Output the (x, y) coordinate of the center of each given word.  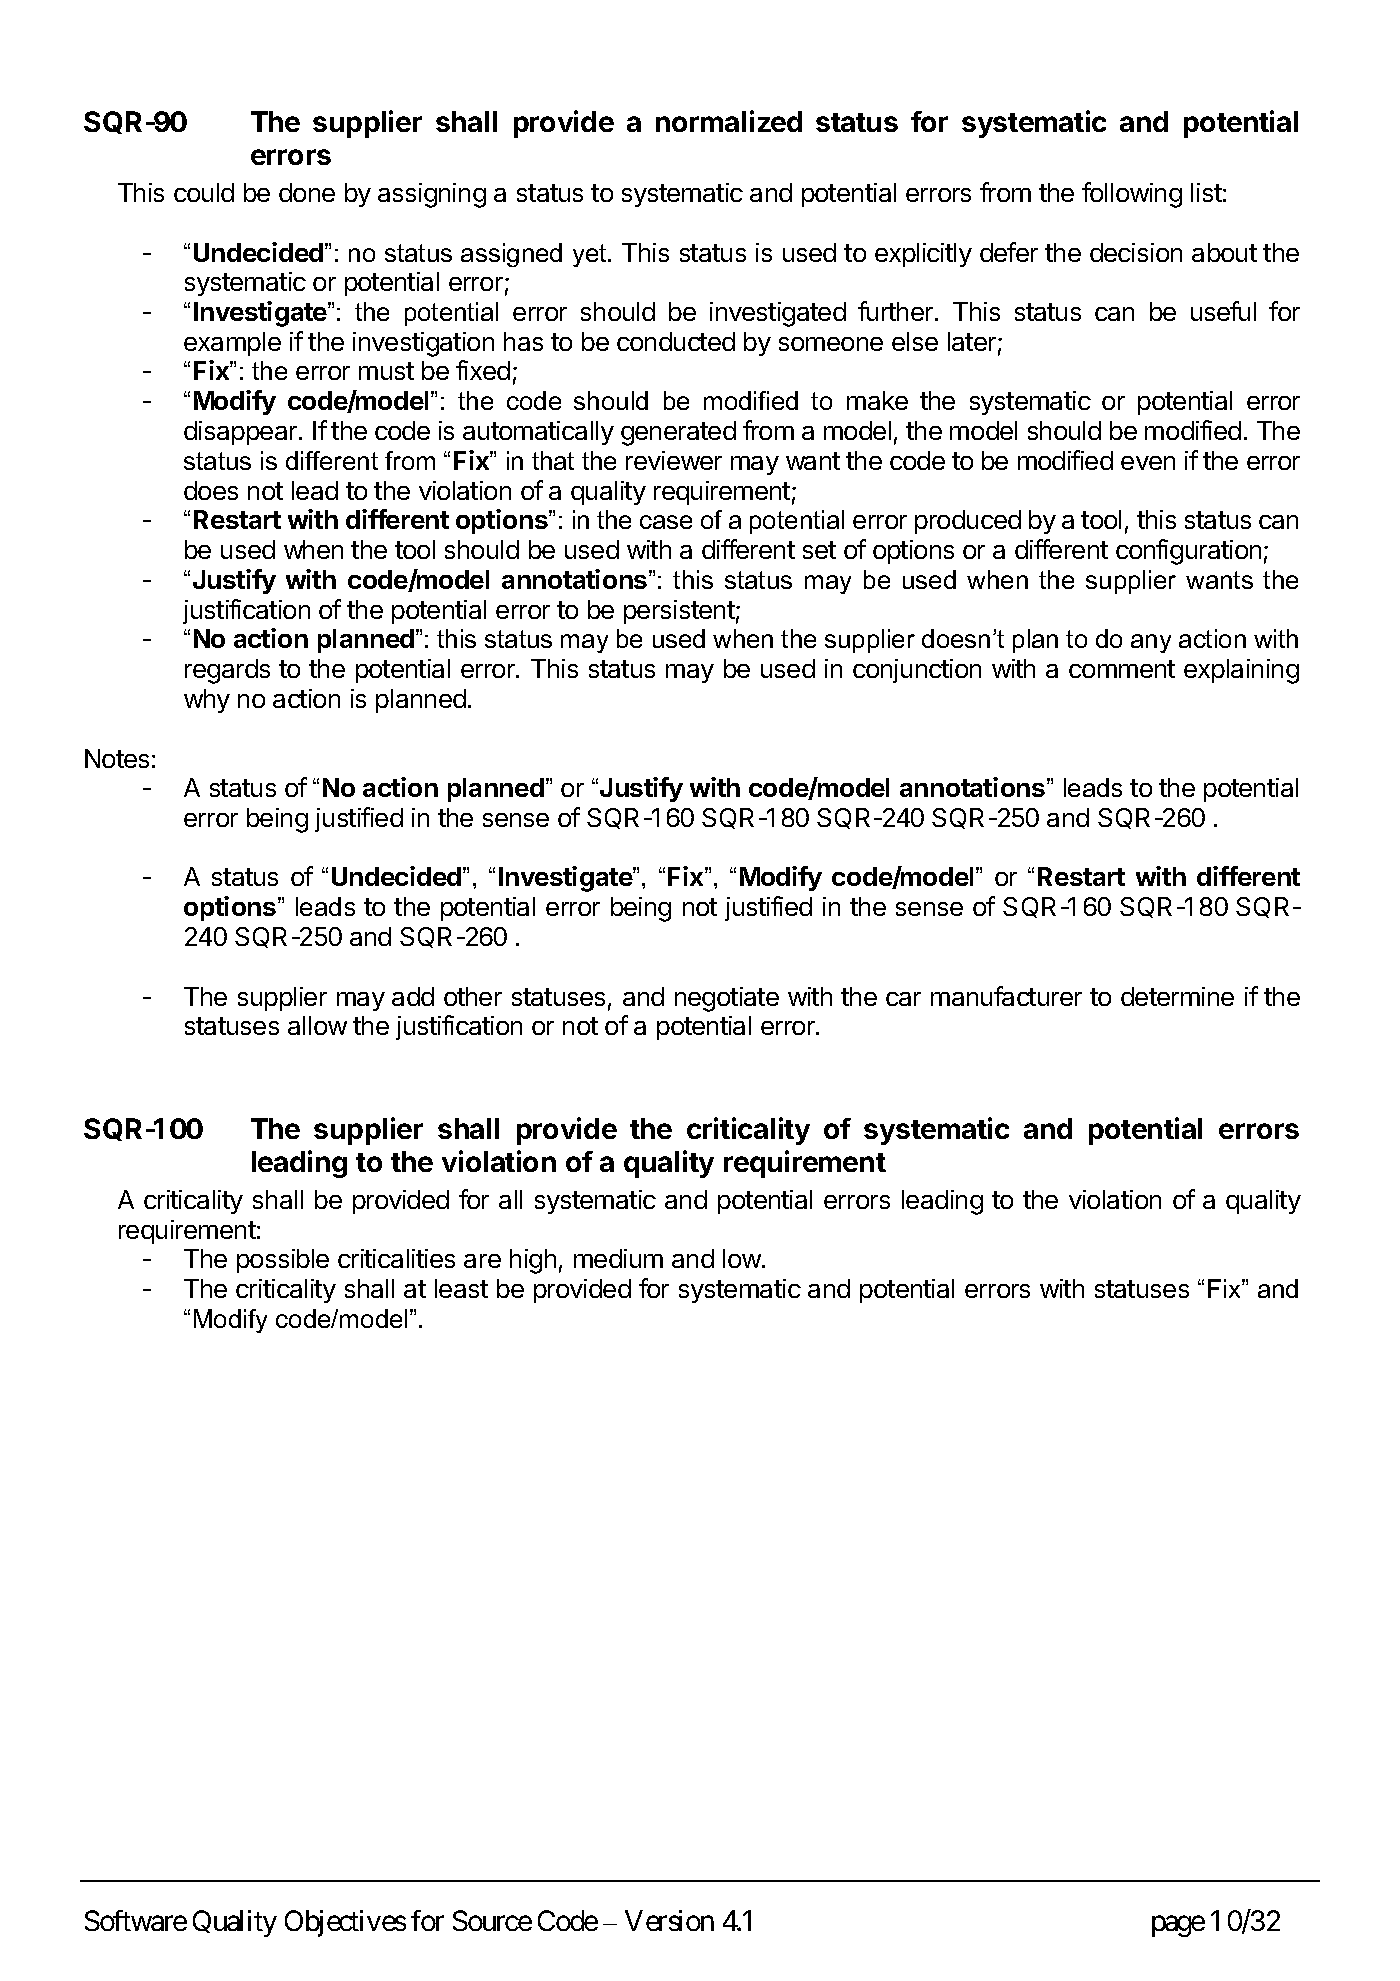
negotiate (727, 999)
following (1132, 195)
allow (317, 1025)
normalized (729, 121)
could (204, 192)
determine (1177, 996)
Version (669, 1920)
